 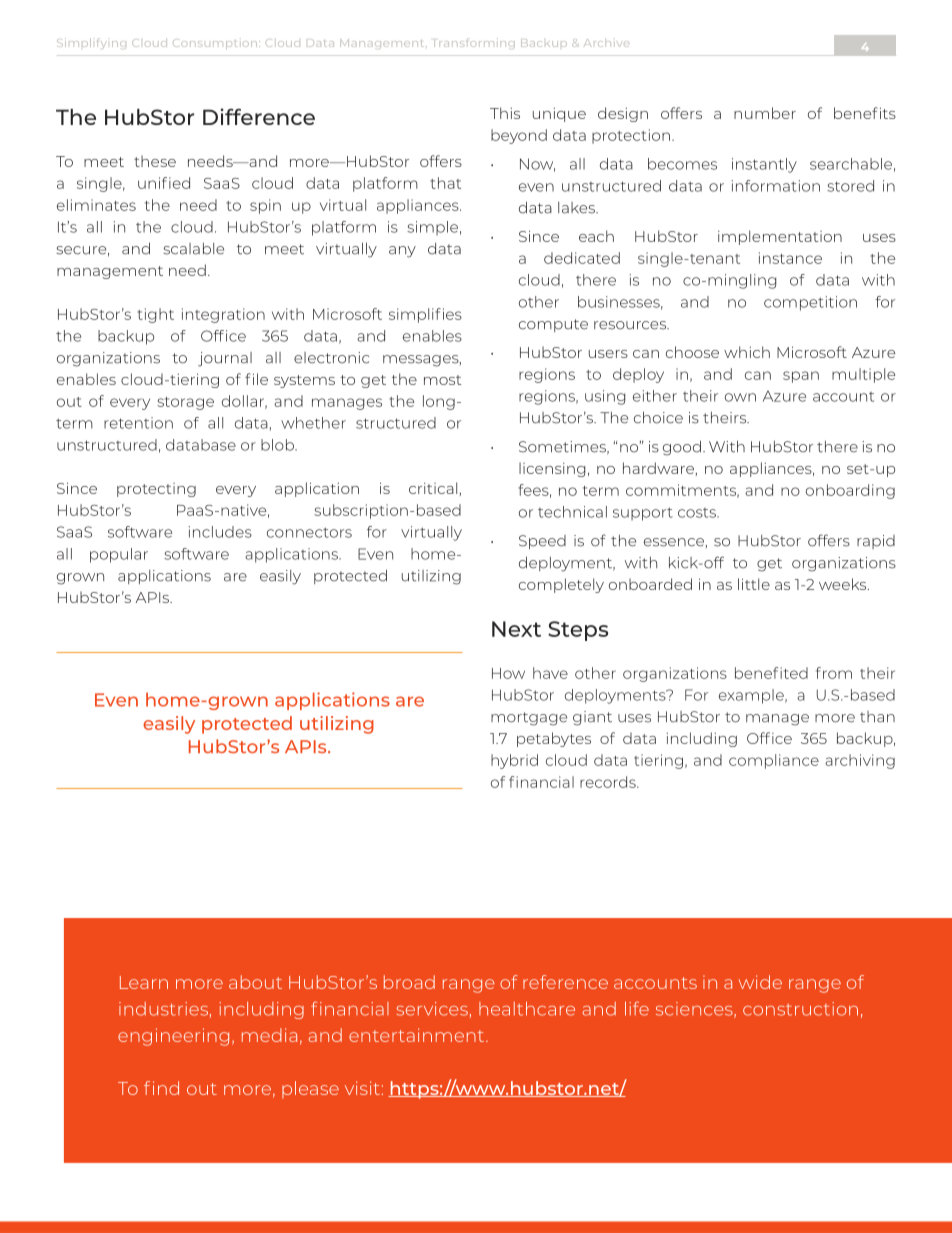 What do you see at coordinates (542, 542) in the image?
I see `Speed` at bounding box center [542, 542].
